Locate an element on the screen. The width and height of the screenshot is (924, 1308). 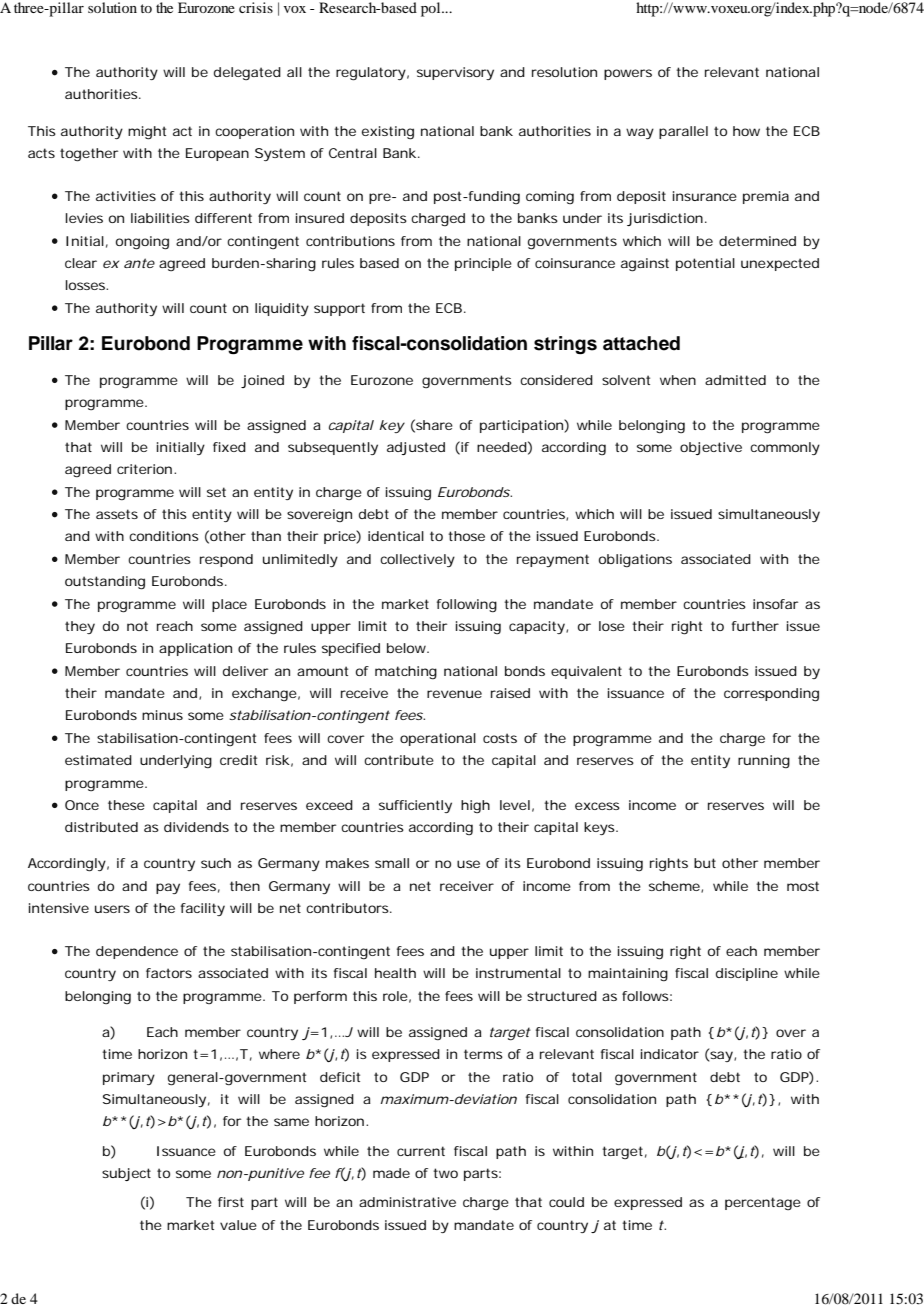
deliver is located at coordinates (245, 671).
